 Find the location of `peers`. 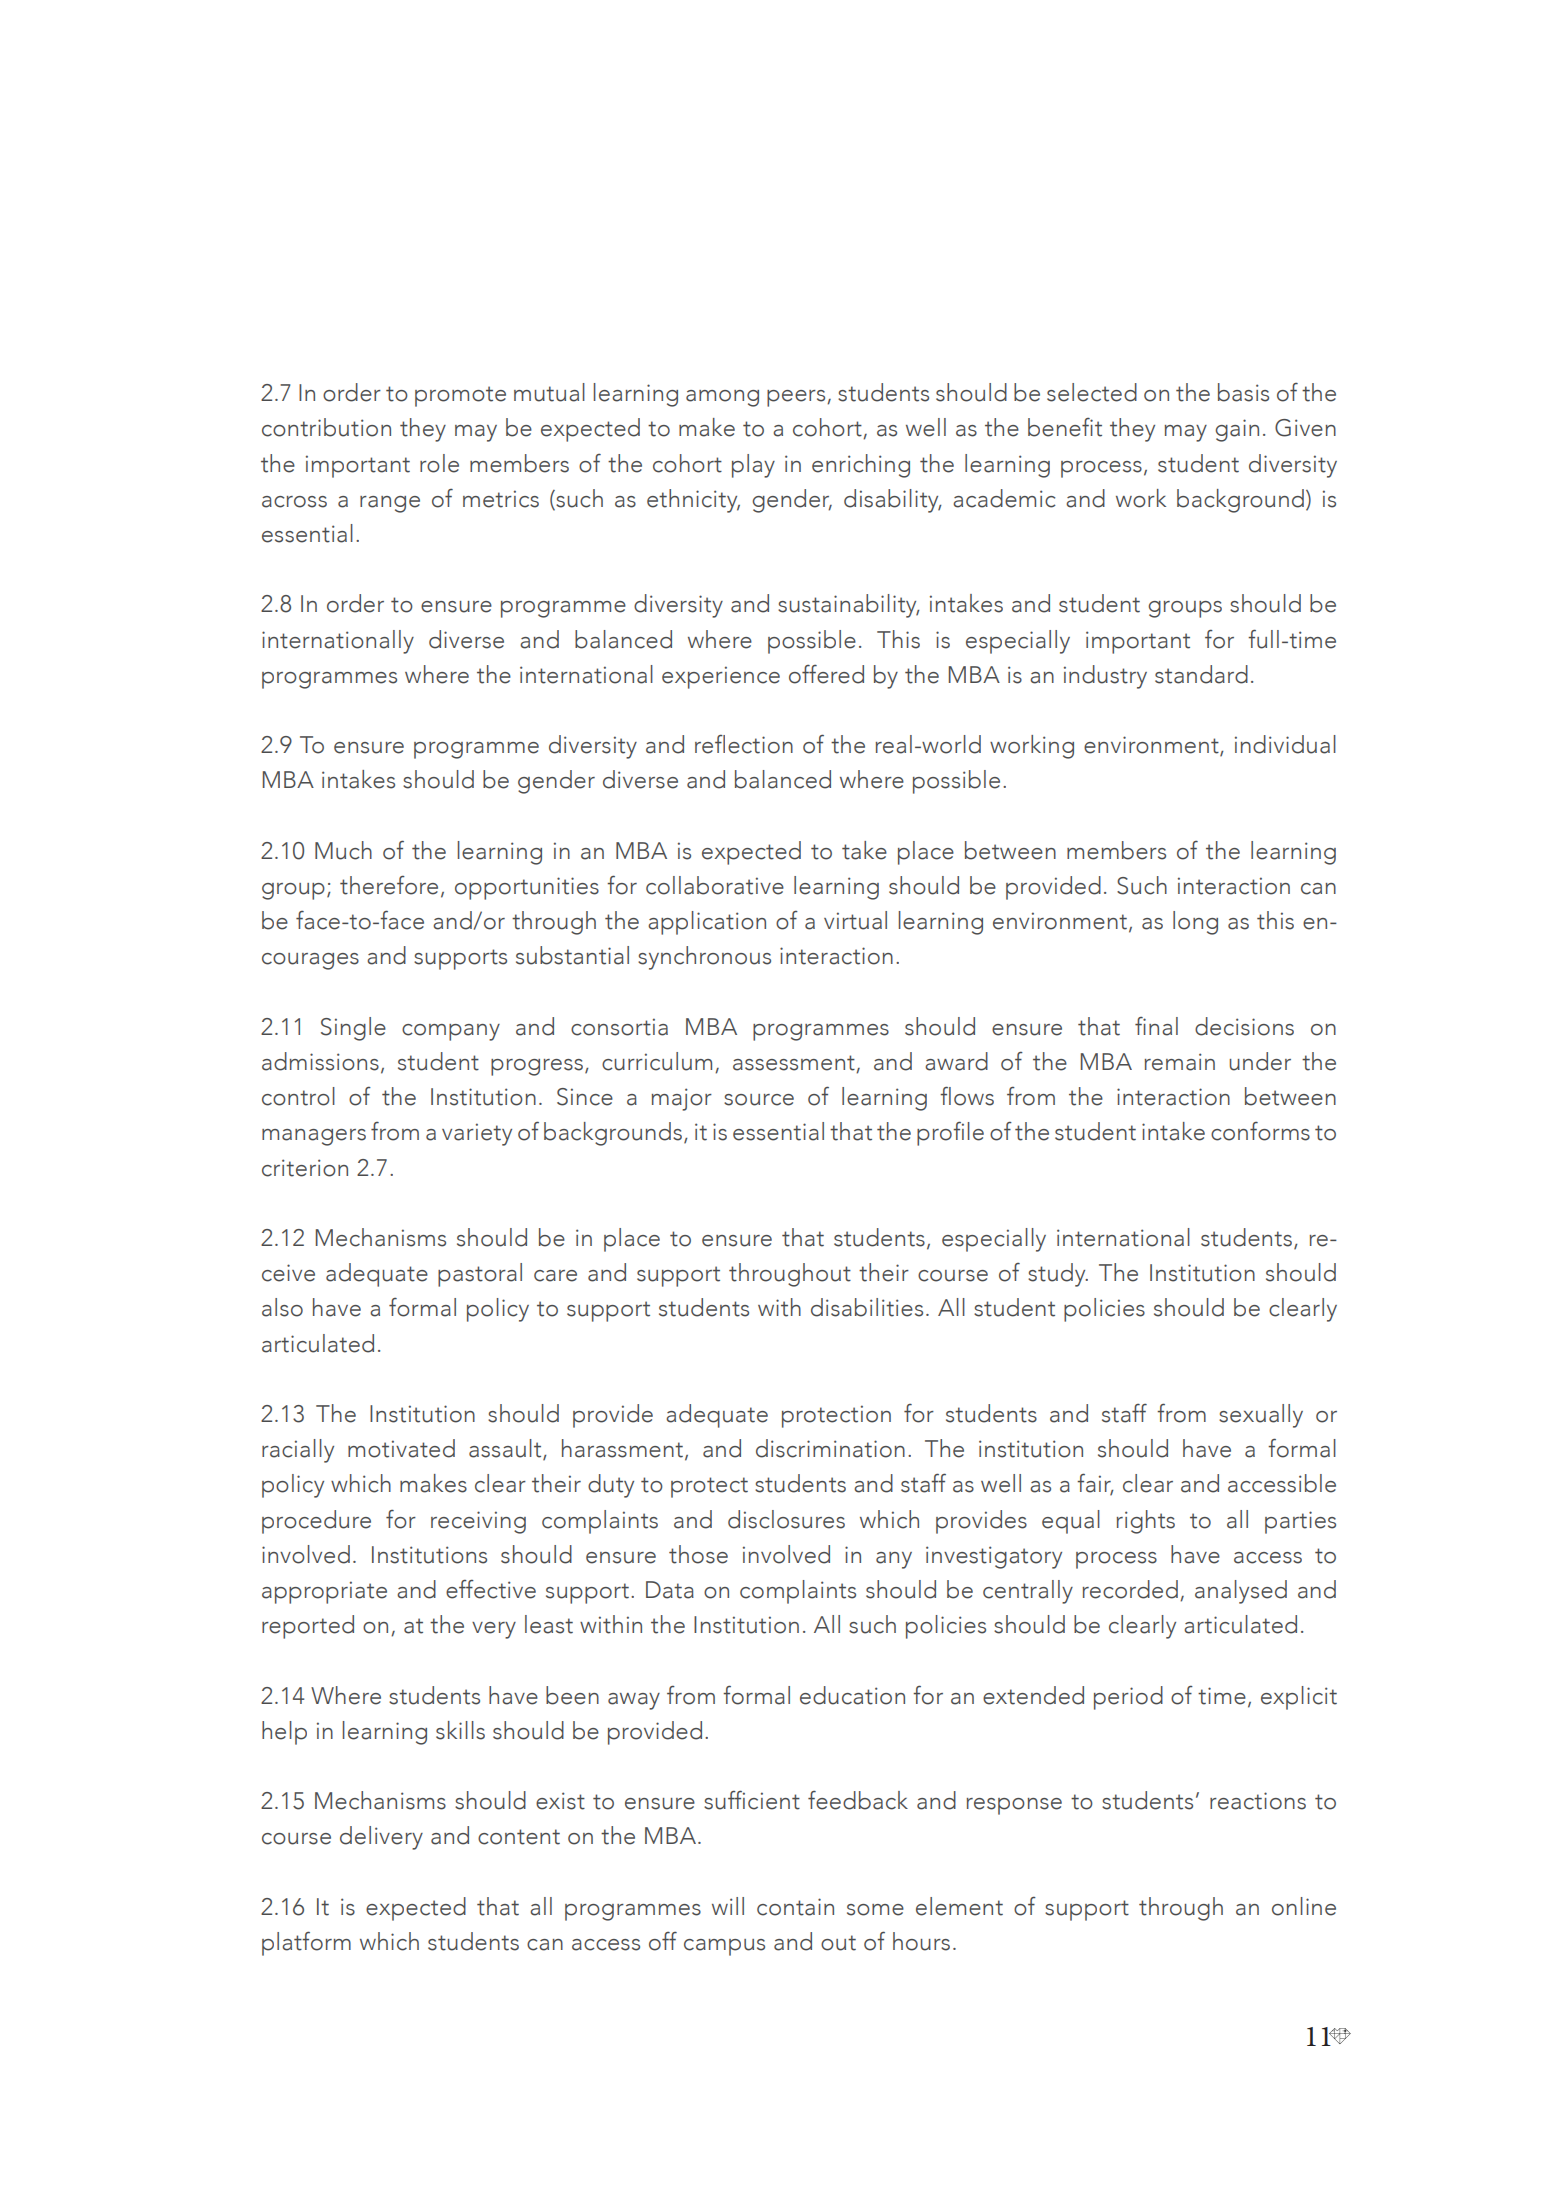

peers is located at coordinates (797, 398).
